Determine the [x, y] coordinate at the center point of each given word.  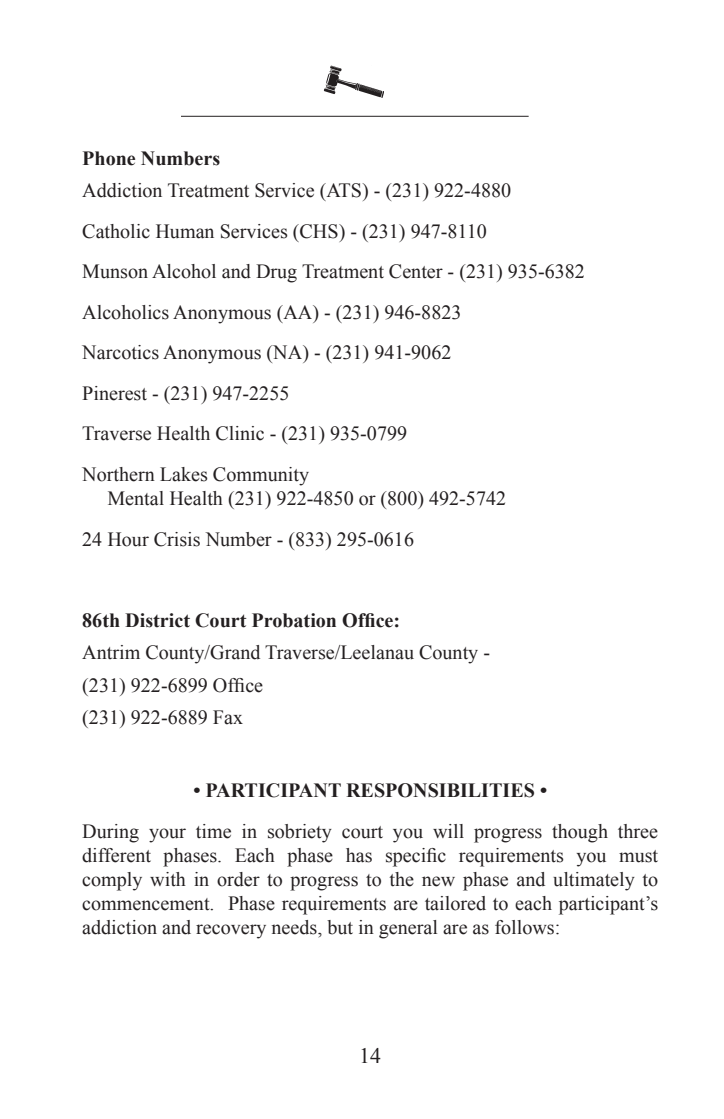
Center [416, 271]
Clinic [240, 433]
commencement [147, 904]
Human [185, 231]
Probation [294, 620]
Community [261, 476]
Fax [228, 717]
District [157, 620]
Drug [276, 273]
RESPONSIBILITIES [440, 790]
